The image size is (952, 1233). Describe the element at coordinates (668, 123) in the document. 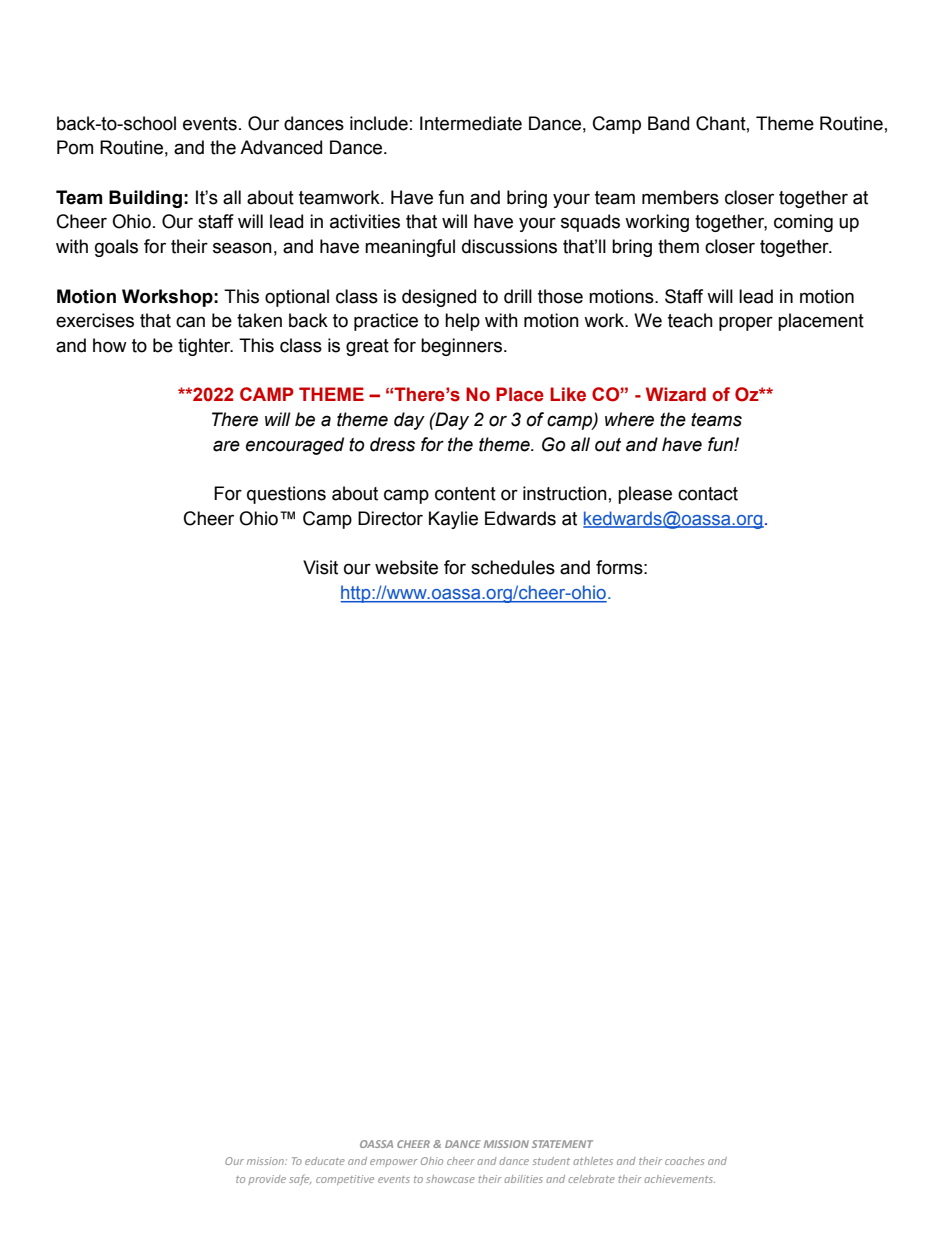

I see `Band` at that location.
